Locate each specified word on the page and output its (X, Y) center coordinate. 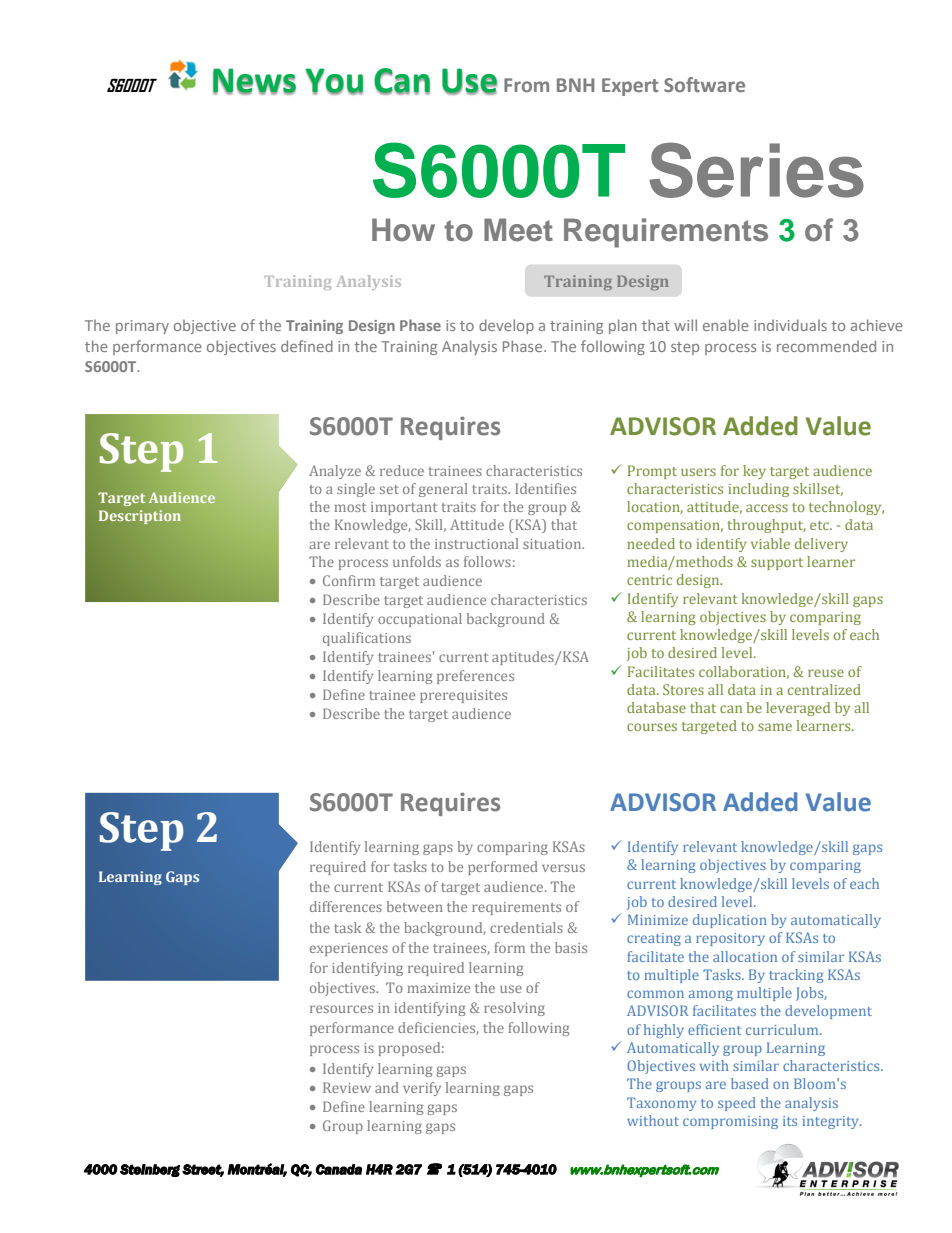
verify (422, 1089)
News (254, 81)
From (526, 85)
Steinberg (150, 1170)
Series (756, 170)
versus (563, 868)
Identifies (545, 488)
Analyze (335, 472)
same (775, 727)
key (754, 472)
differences (346, 906)
